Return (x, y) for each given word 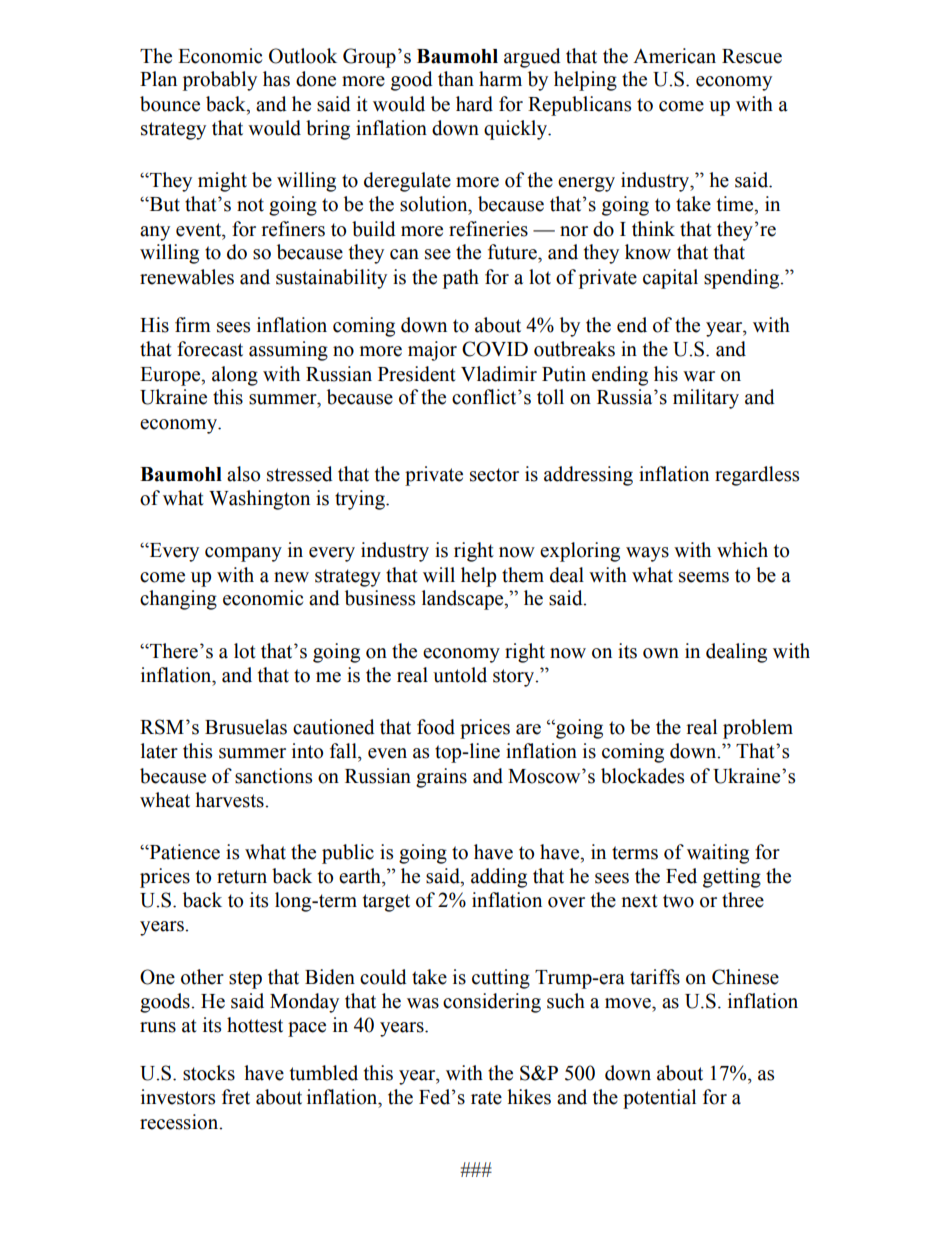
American (674, 56)
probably (220, 81)
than (456, 79)
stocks (209, 1073)
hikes (529, 1097)
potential (659, 1099)
